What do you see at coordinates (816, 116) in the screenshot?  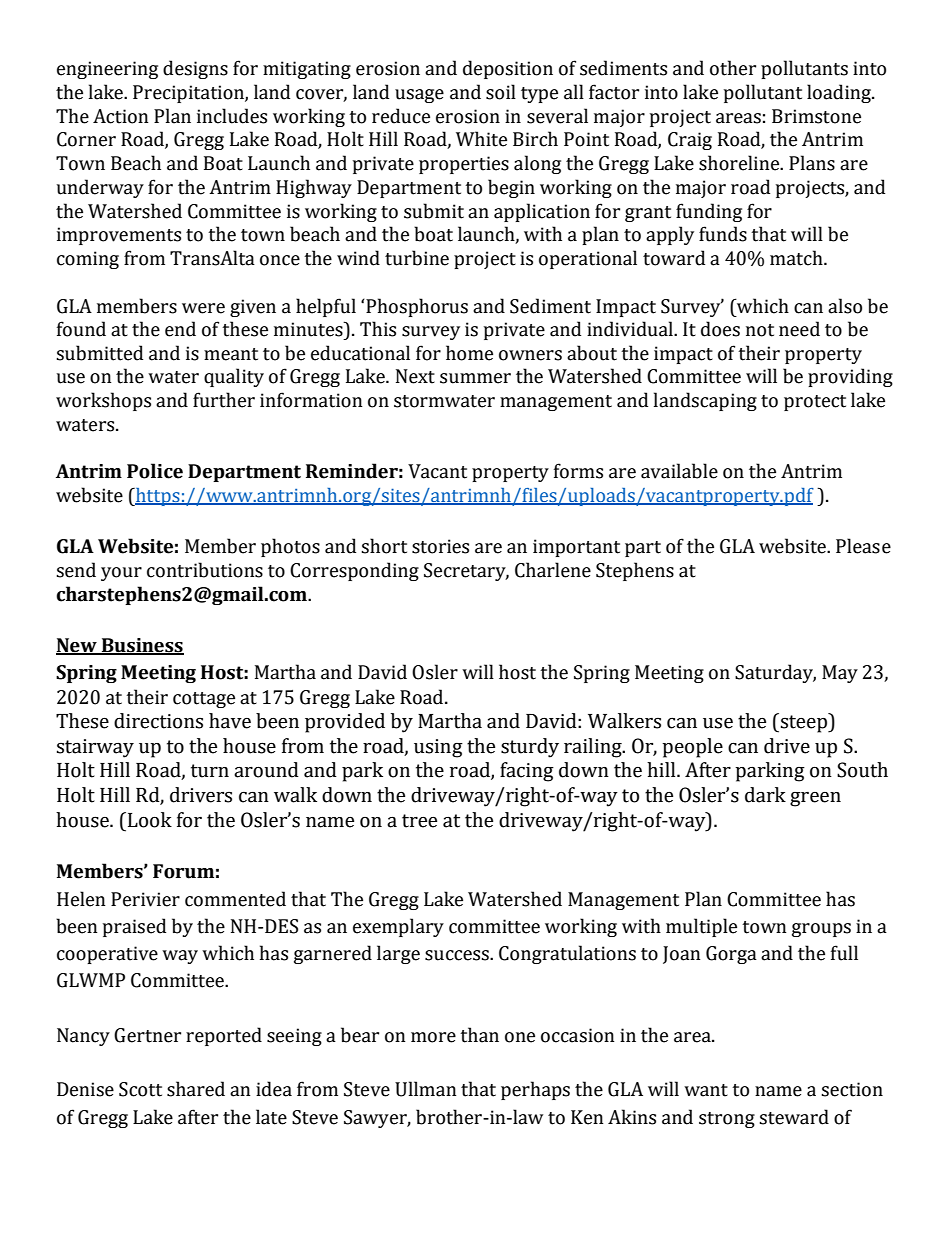 I see `Brimstone` at bounding box center [816, 116].
